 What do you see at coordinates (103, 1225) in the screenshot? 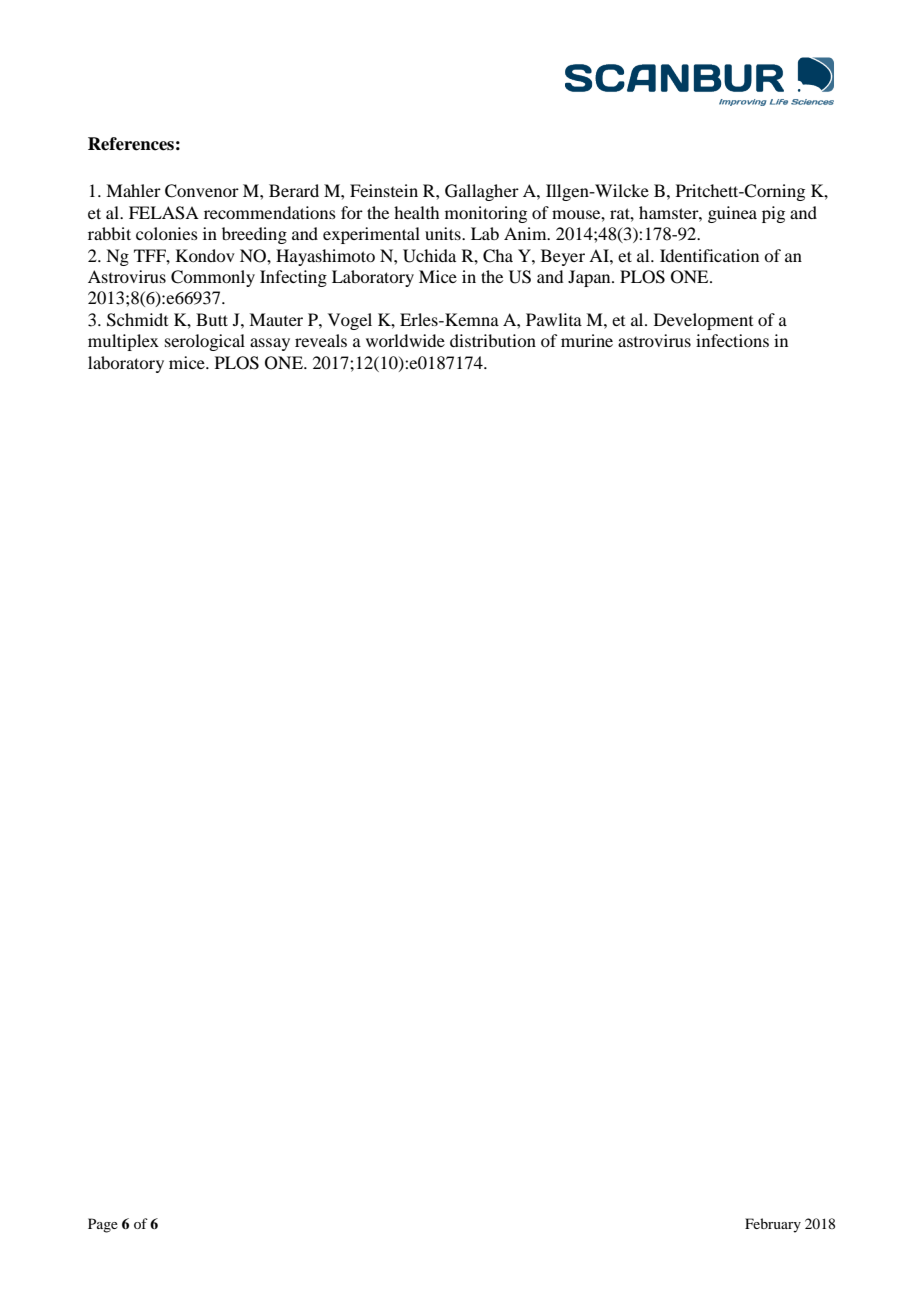
I see `Page` at bounding box center [103, 1225].
